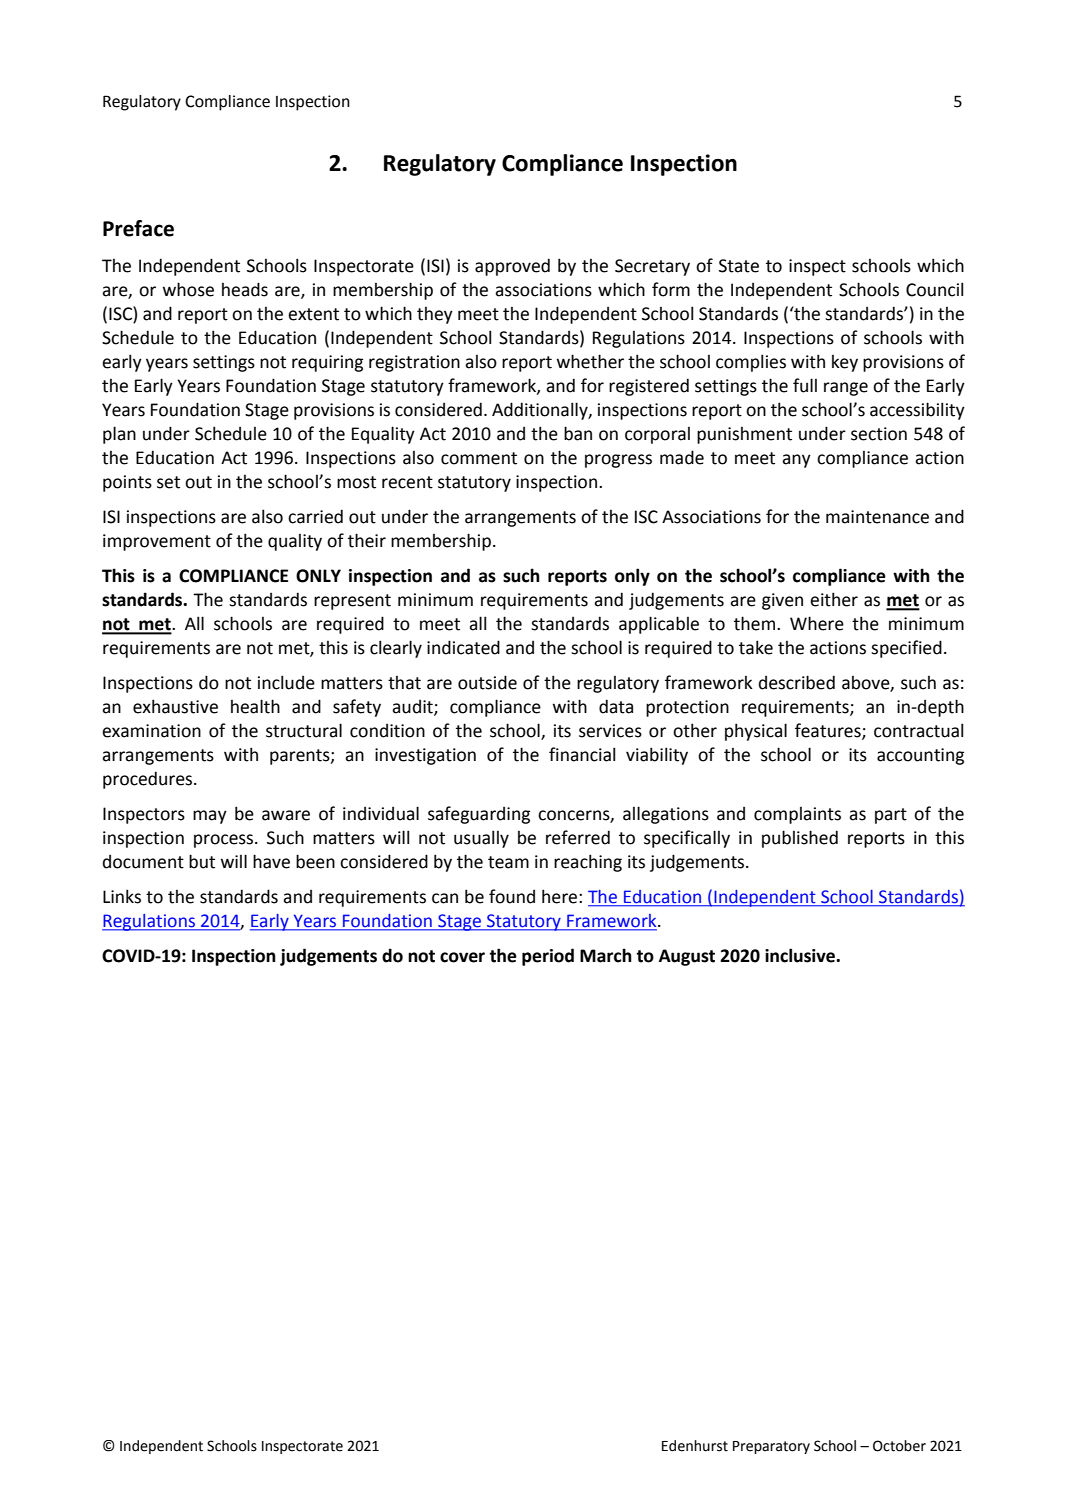 Image resolution: width=1067 pixels, height=1509 pixels. Describe the element at coordinates (508, 862) in the page. I see `team` at that location.
